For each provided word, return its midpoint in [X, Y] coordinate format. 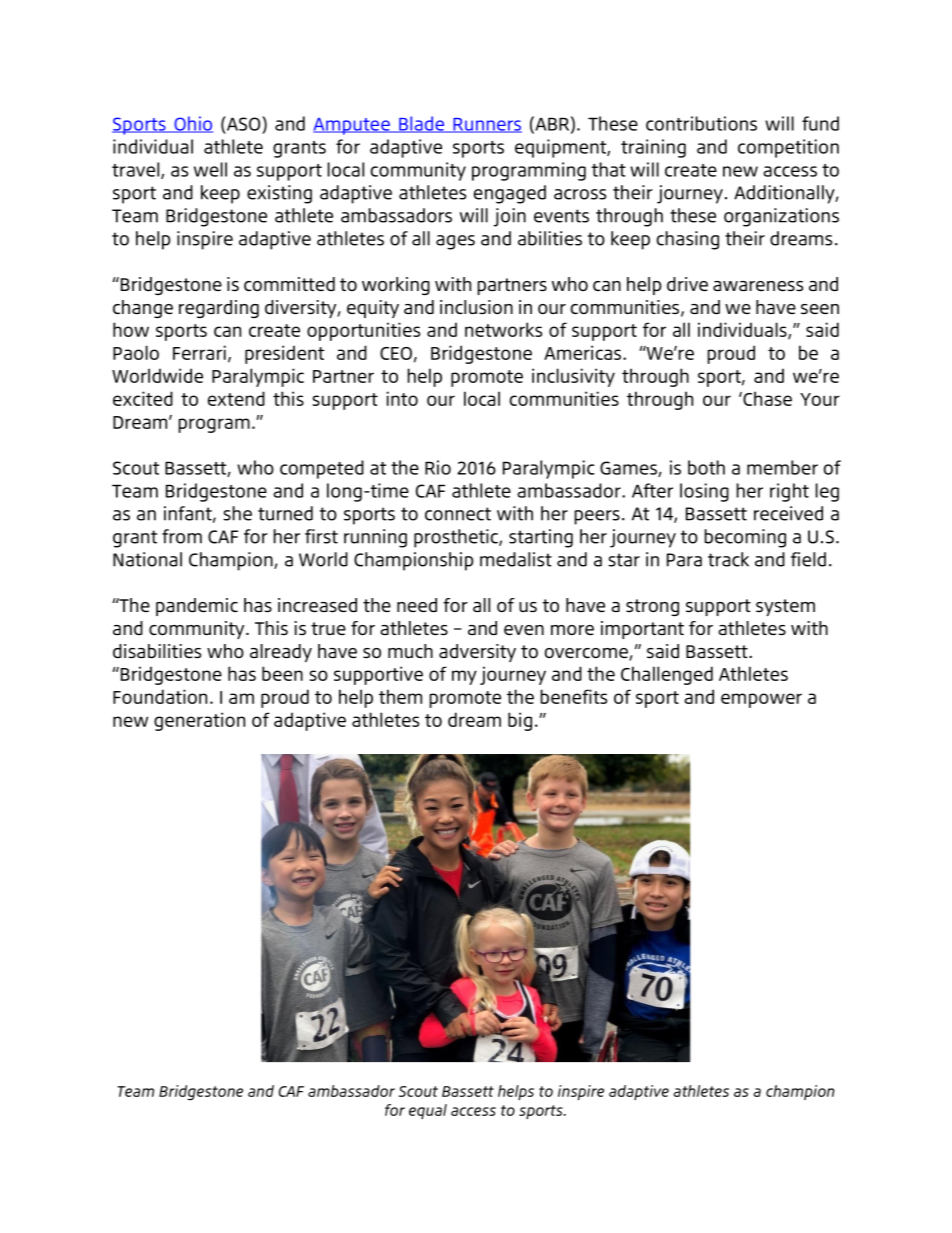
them [400, 696]
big [520, 721]
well [210, 169]
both [706, 467]
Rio [438, 467]
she [237, 513]
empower [761, 700]
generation [199, 721]
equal [428, 1111]
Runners [486, 125]
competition [788, 148]
